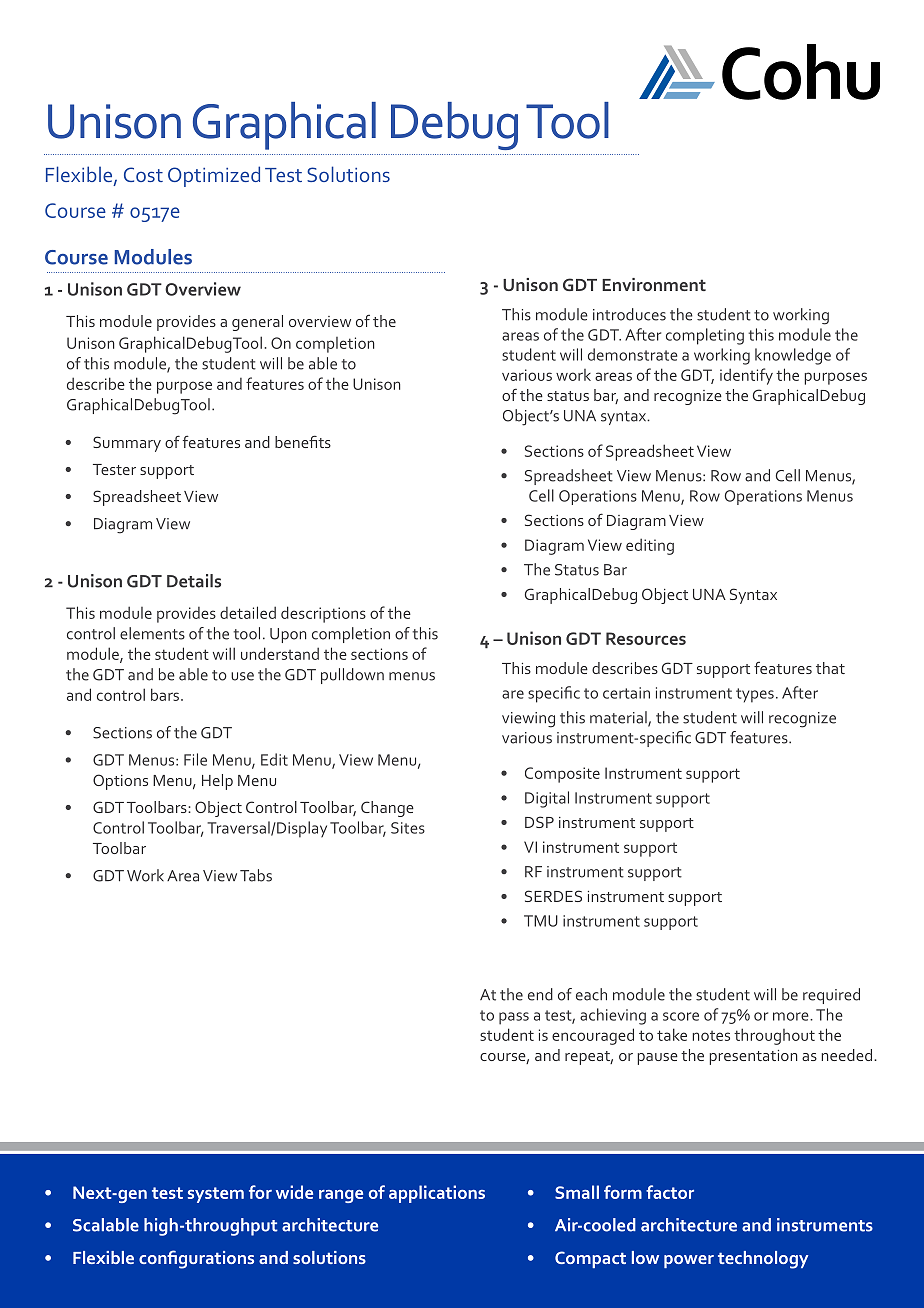 This page has height=1308, width=924. Describe the element at coordinates (562, 775) in the page. I see `Composite` at that location.
